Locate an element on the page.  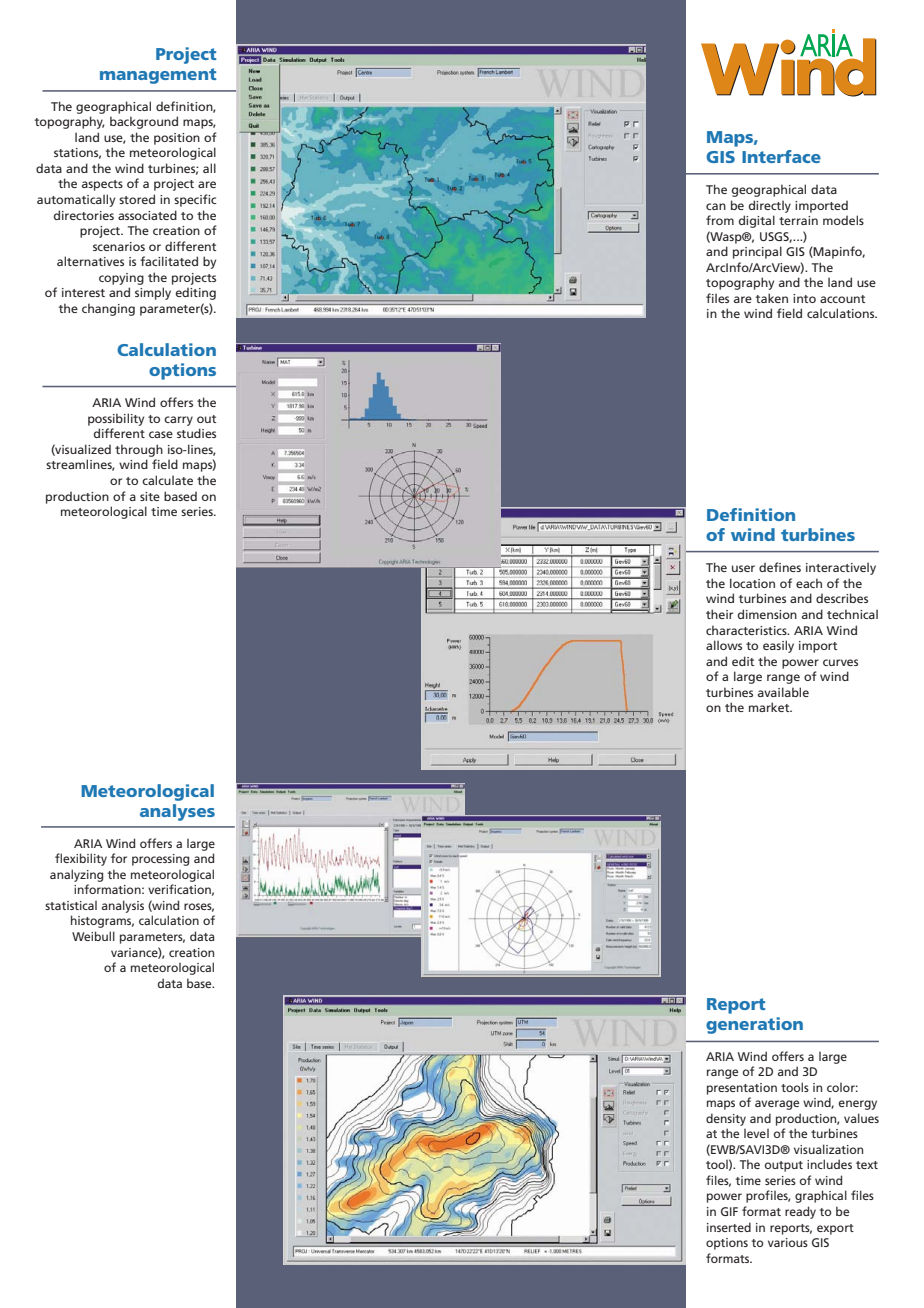
their is located at coordinates (719, 614).
